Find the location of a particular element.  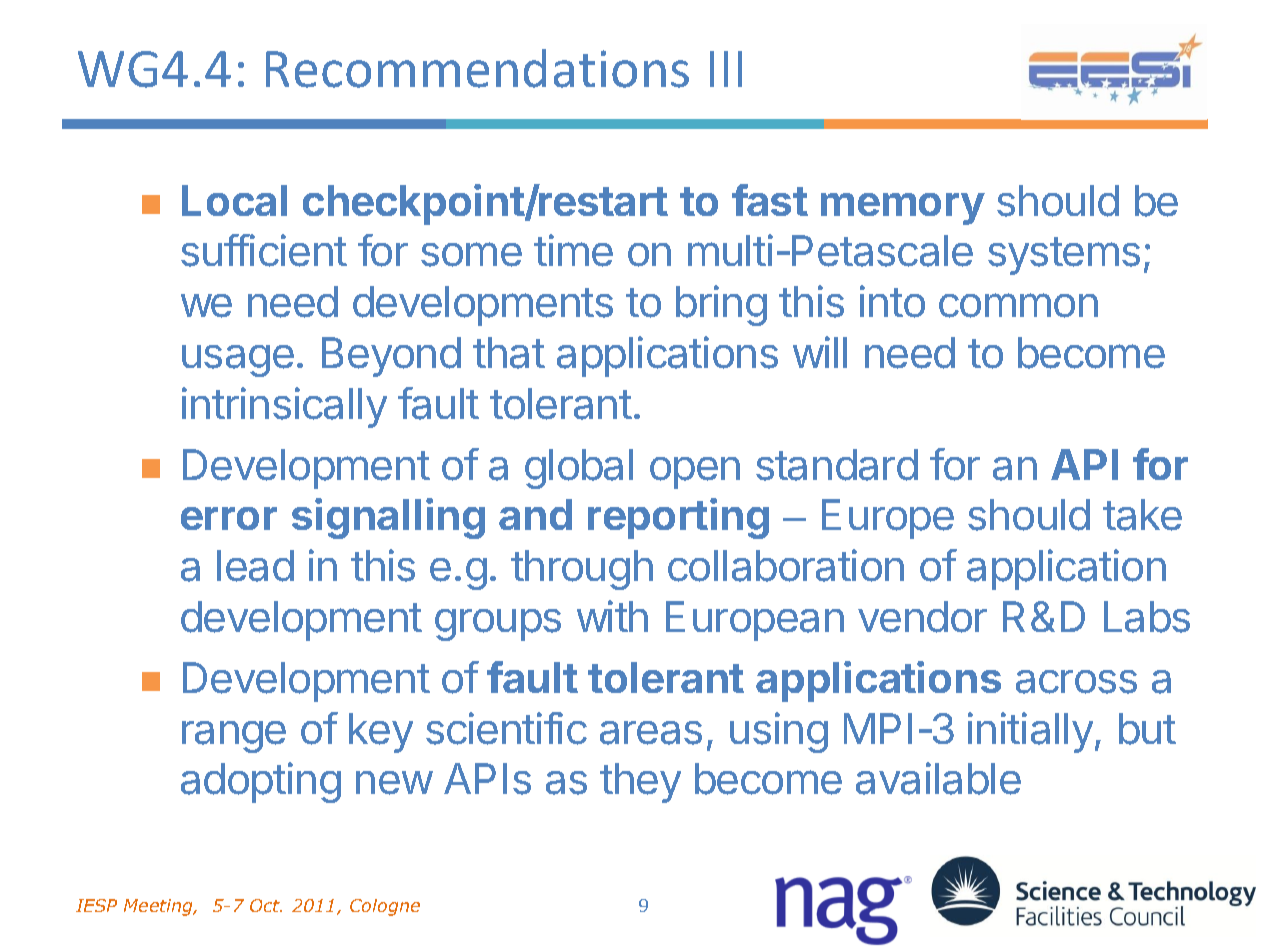

III is located at coordinates (726, 69).
